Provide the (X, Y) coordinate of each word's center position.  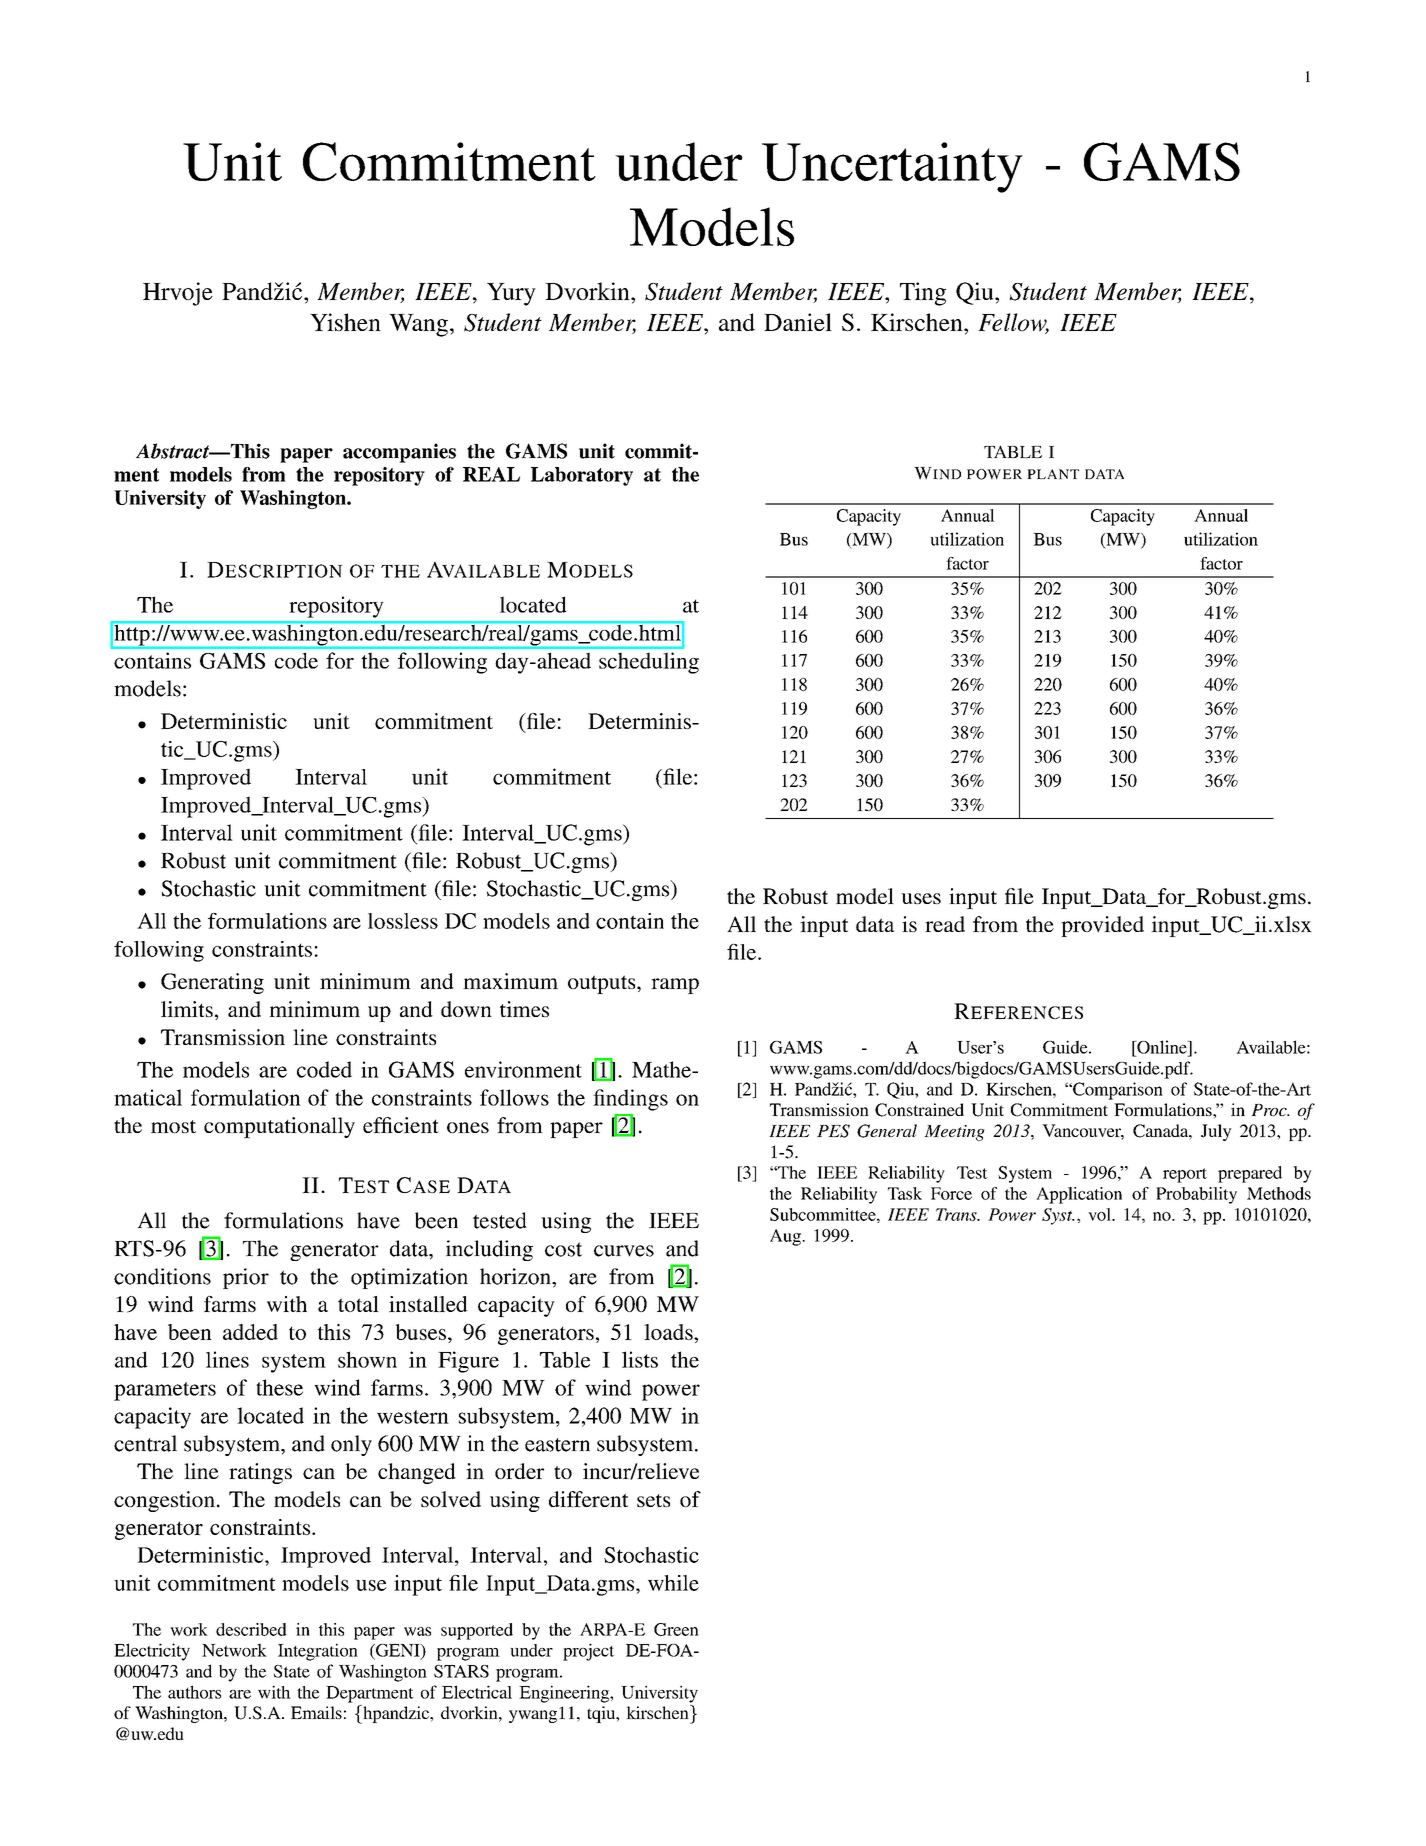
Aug (786, 1237)
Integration (318, 1652)
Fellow (1013, 323)
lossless (403, 921)
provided (1102, 926)
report (1185, 1175)
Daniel (798, 322)
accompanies (399, 453)
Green (676, 1629)
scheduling (649, 663)
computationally (279, 1127)
